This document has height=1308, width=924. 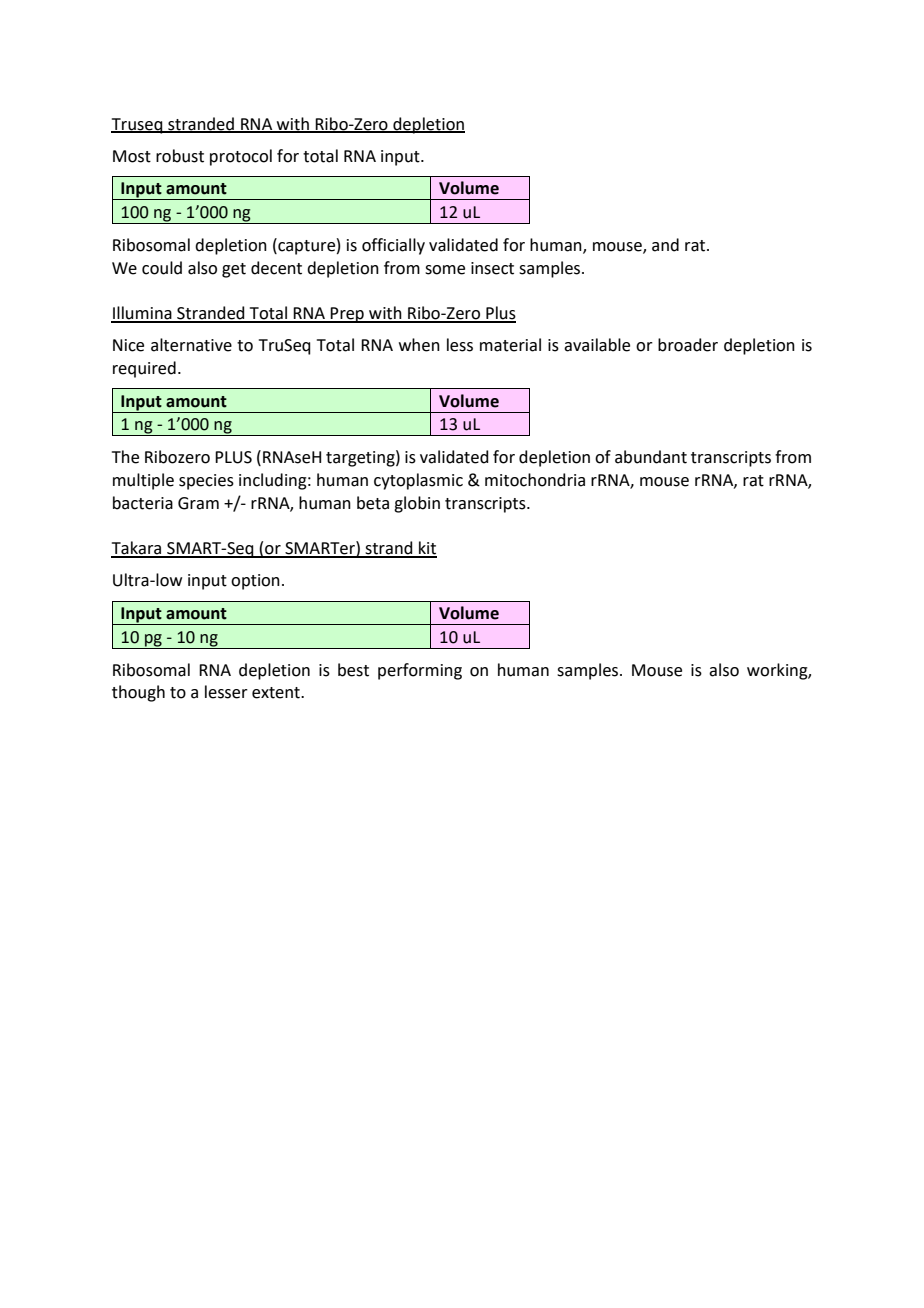 I want to click on performing, so click(x=420, y=671).
